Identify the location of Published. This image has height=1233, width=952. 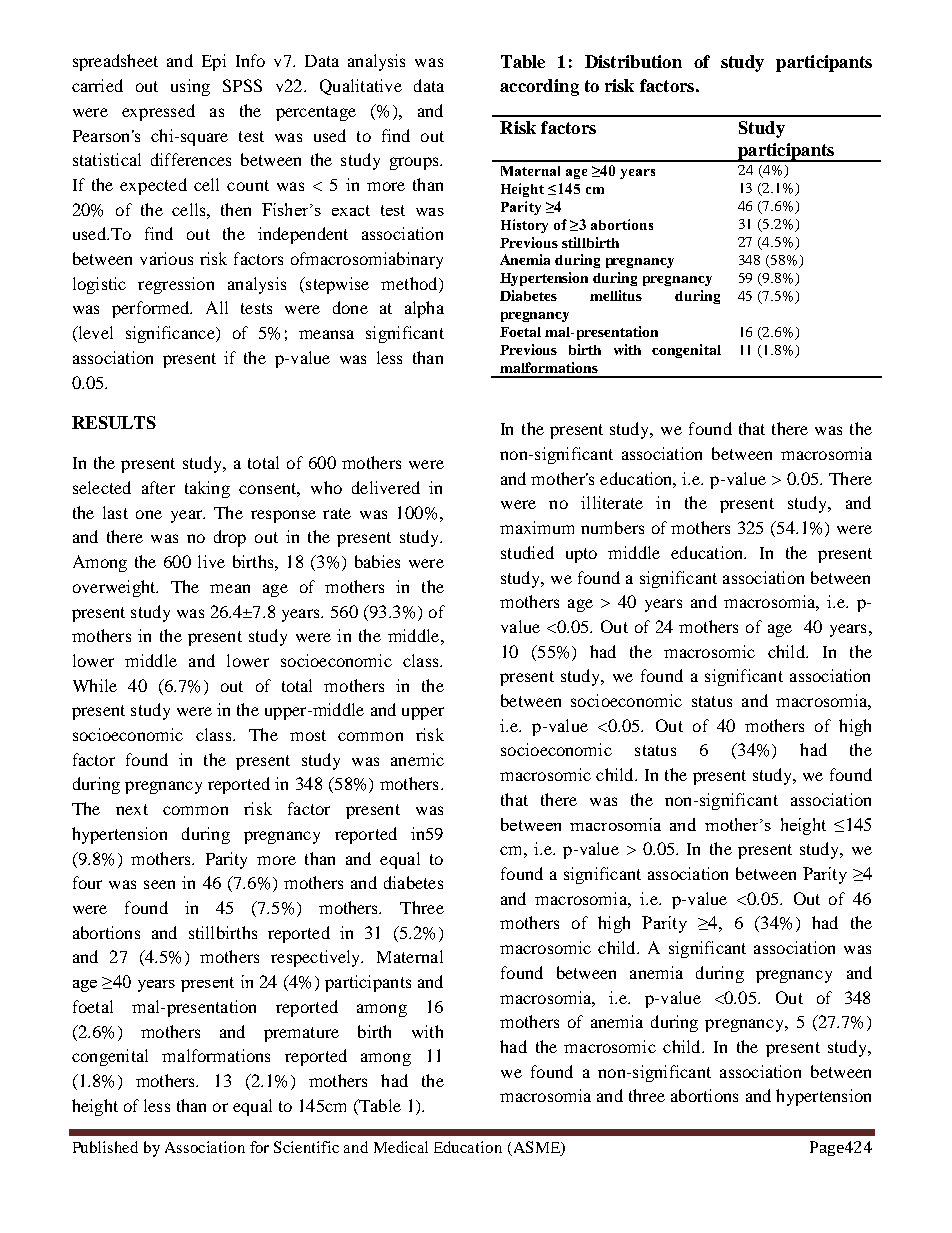
(105, 1147).
